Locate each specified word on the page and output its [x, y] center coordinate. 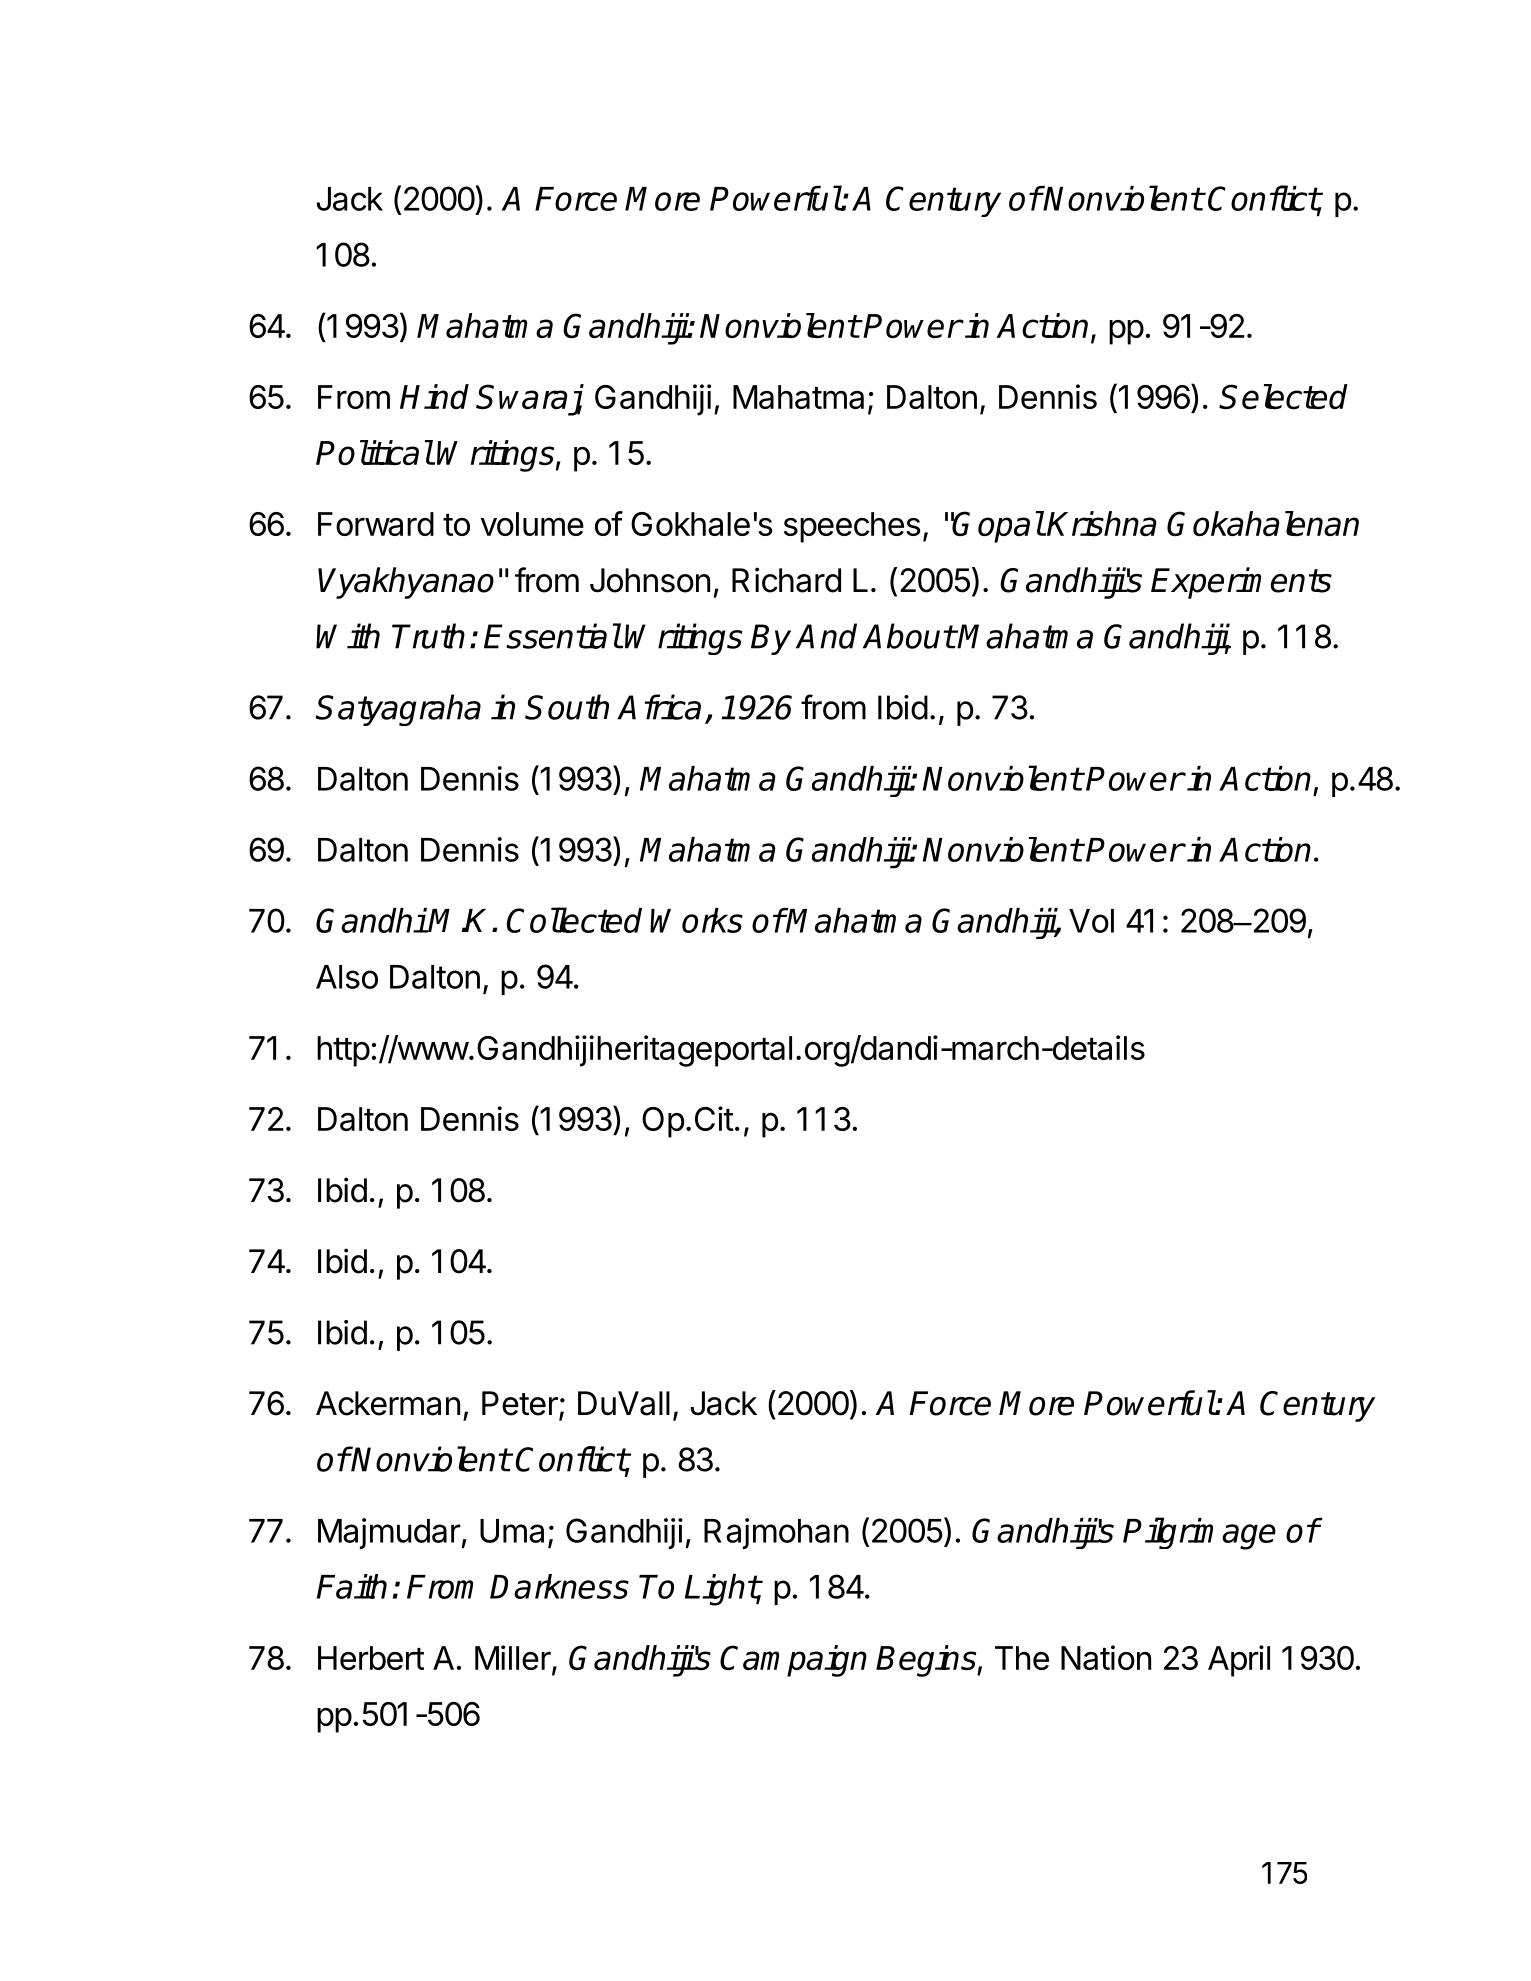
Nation [1106, 1657]
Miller [513, 1657]
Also [347, 977]
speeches [852, 527]
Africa [659, 707]
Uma [512, 1531]
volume [532, 524]
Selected [1283, 396]
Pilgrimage [1199, 1533]
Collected [574, 920]
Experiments [1241, 583]
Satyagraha [398, 710]
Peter [521, 1404]
